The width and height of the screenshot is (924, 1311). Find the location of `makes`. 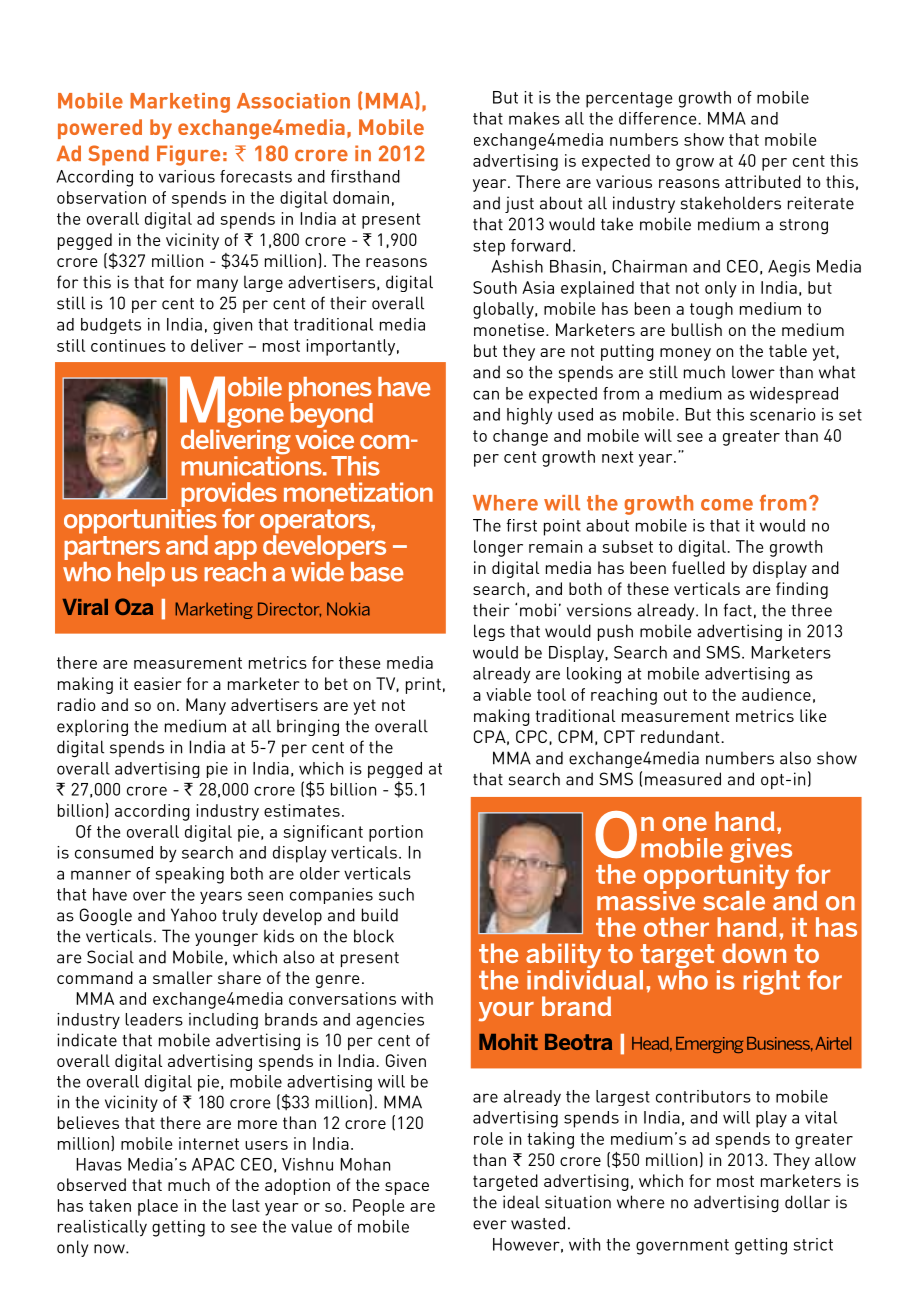

makes is located at coordinates (534, 118).
